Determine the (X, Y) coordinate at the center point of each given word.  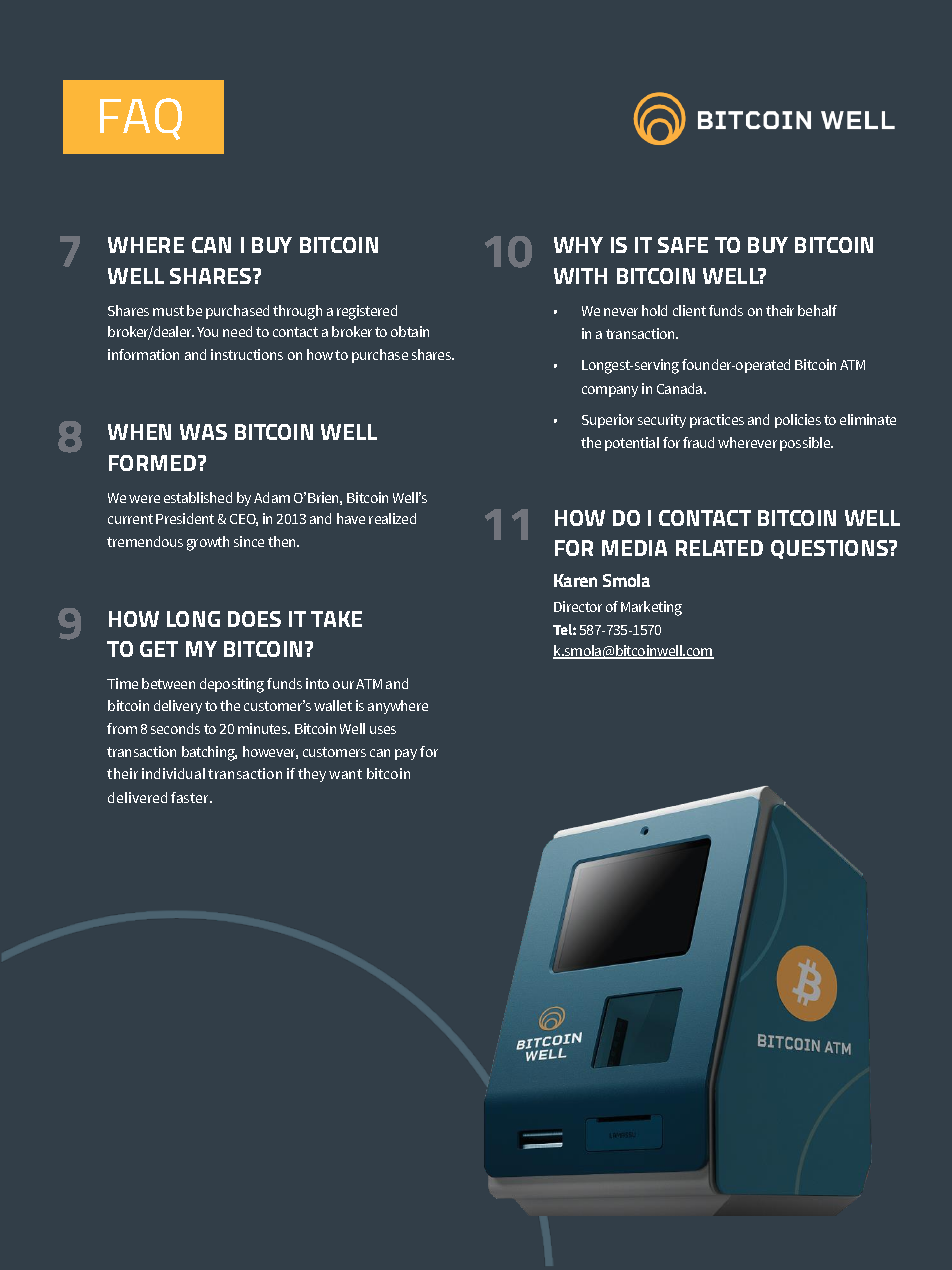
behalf (817, 310)
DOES (254, 619)
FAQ (141, 119)
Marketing (651, 608)
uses (383, 730)
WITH (580, 276)
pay (406, 754)
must (168, 311)
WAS (203, 432)
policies (798, 421)
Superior (608, 421)
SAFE (683, 245)
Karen (575, 580)
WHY (578, 245)
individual (173, 773)
